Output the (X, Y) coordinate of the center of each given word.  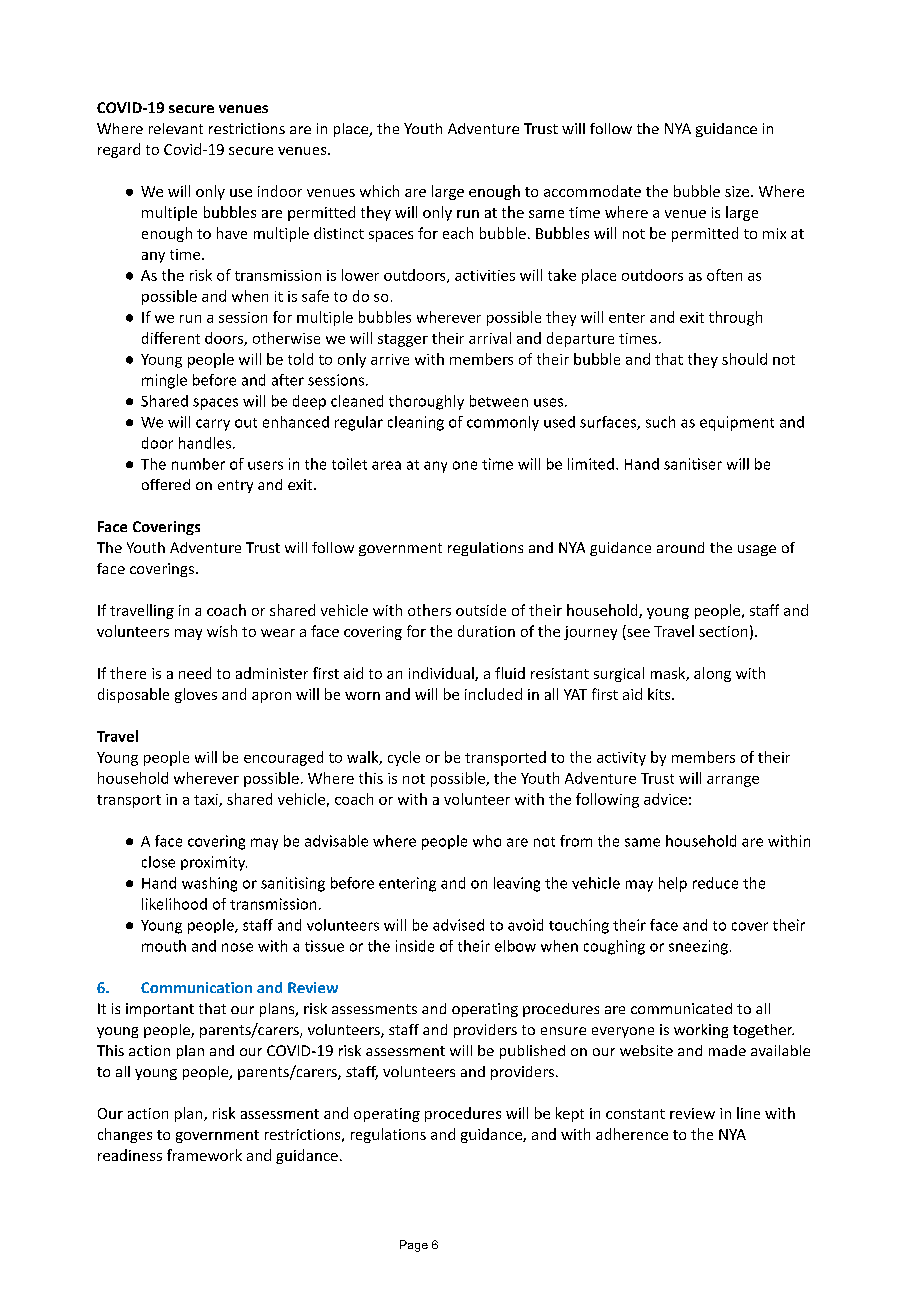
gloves (196, 695)
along (712, 674)
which (379, 191)
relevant (176, 128)
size (738, 191)
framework (204, 1155)
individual (442, 674)
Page (414, 1246)
